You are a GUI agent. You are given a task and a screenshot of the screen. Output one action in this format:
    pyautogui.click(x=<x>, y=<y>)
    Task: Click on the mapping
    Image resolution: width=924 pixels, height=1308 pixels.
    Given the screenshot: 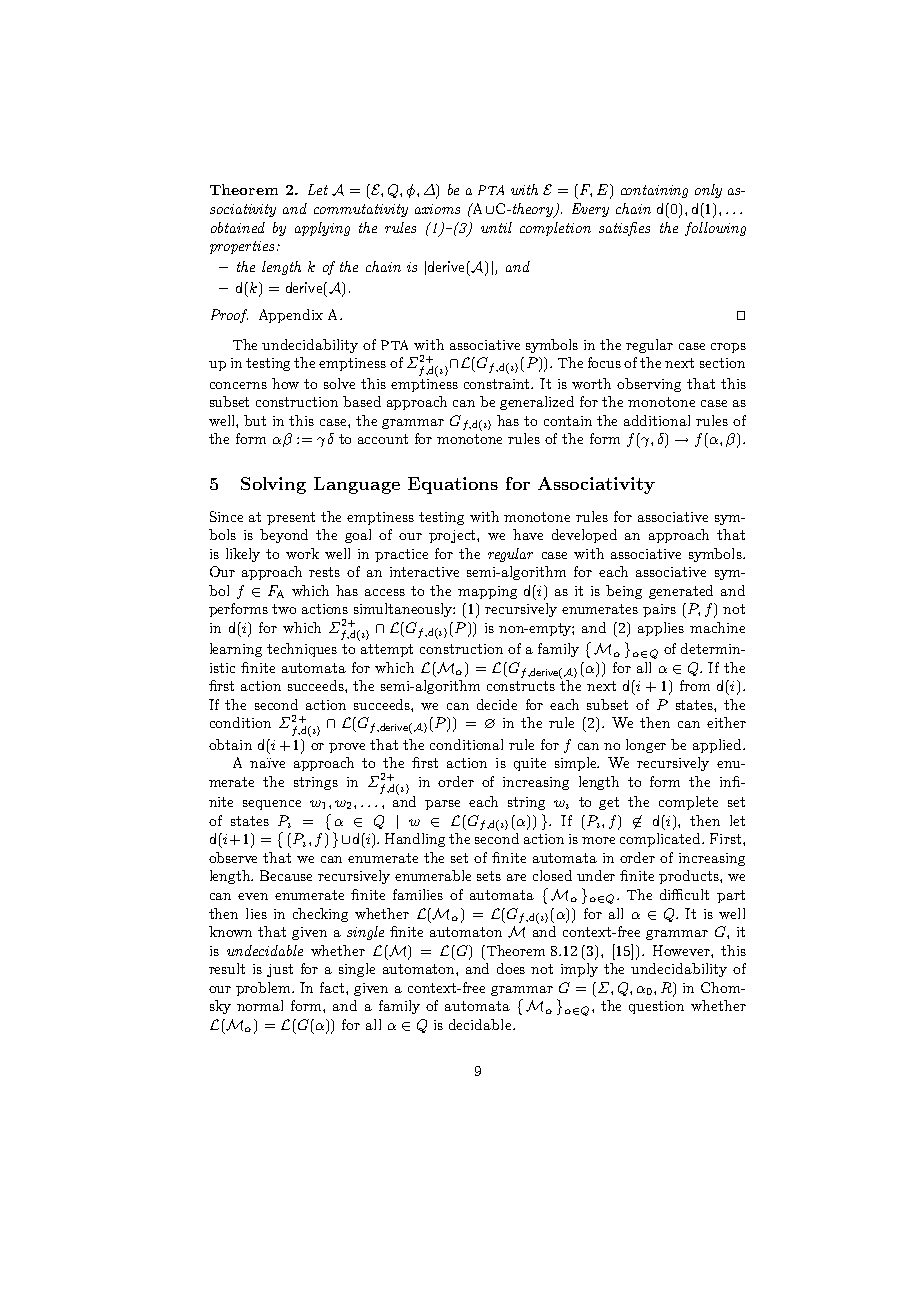 What is the action you would take?
    pyautogui.click(x=487, y=592)
